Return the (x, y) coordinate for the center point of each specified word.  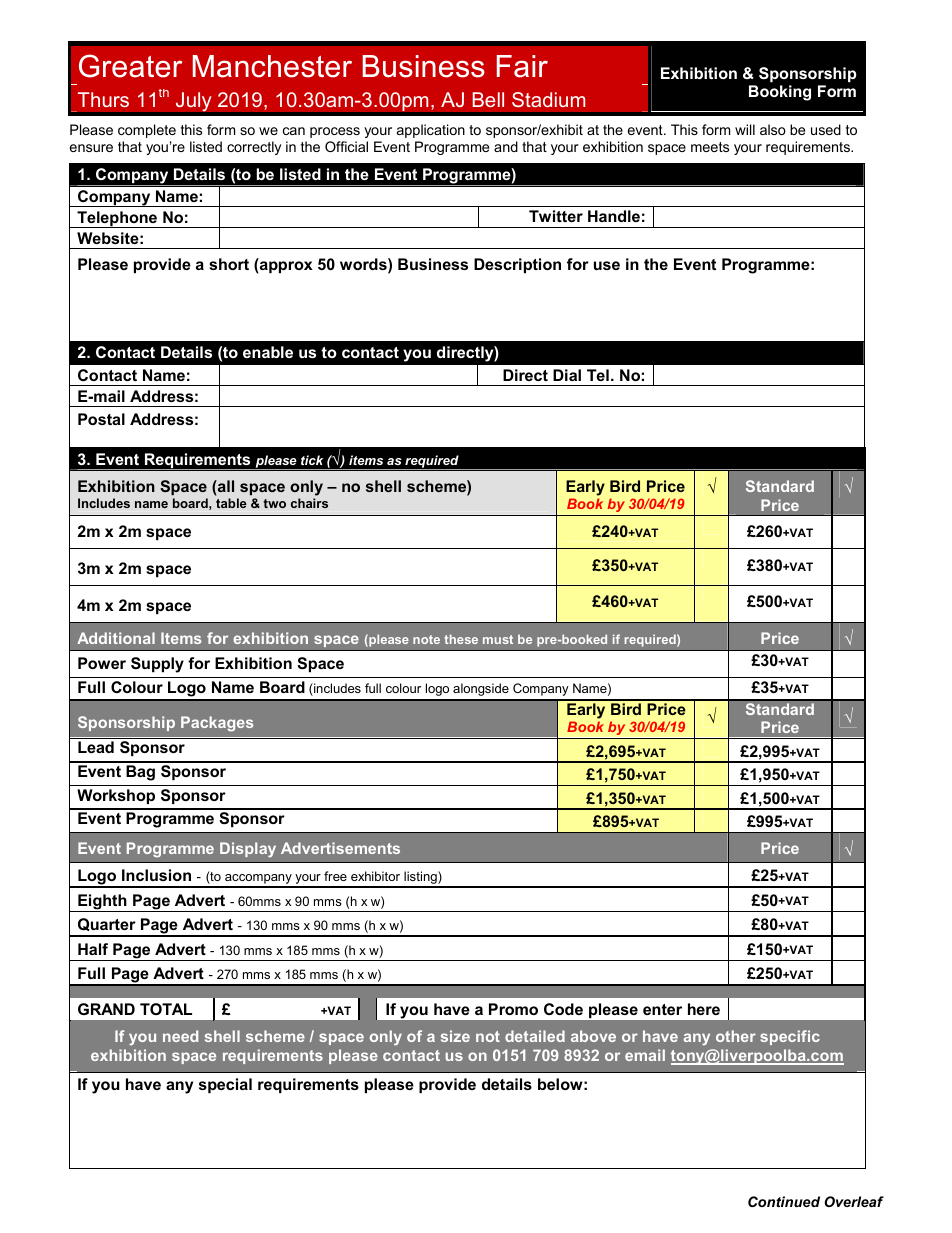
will (745, 129)
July (193, 102)
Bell (488, 99)
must (498, 639)
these (461, 639)
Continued (784, 1201)
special (225, 1085)
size (455, 1036)
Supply (157, 665)
